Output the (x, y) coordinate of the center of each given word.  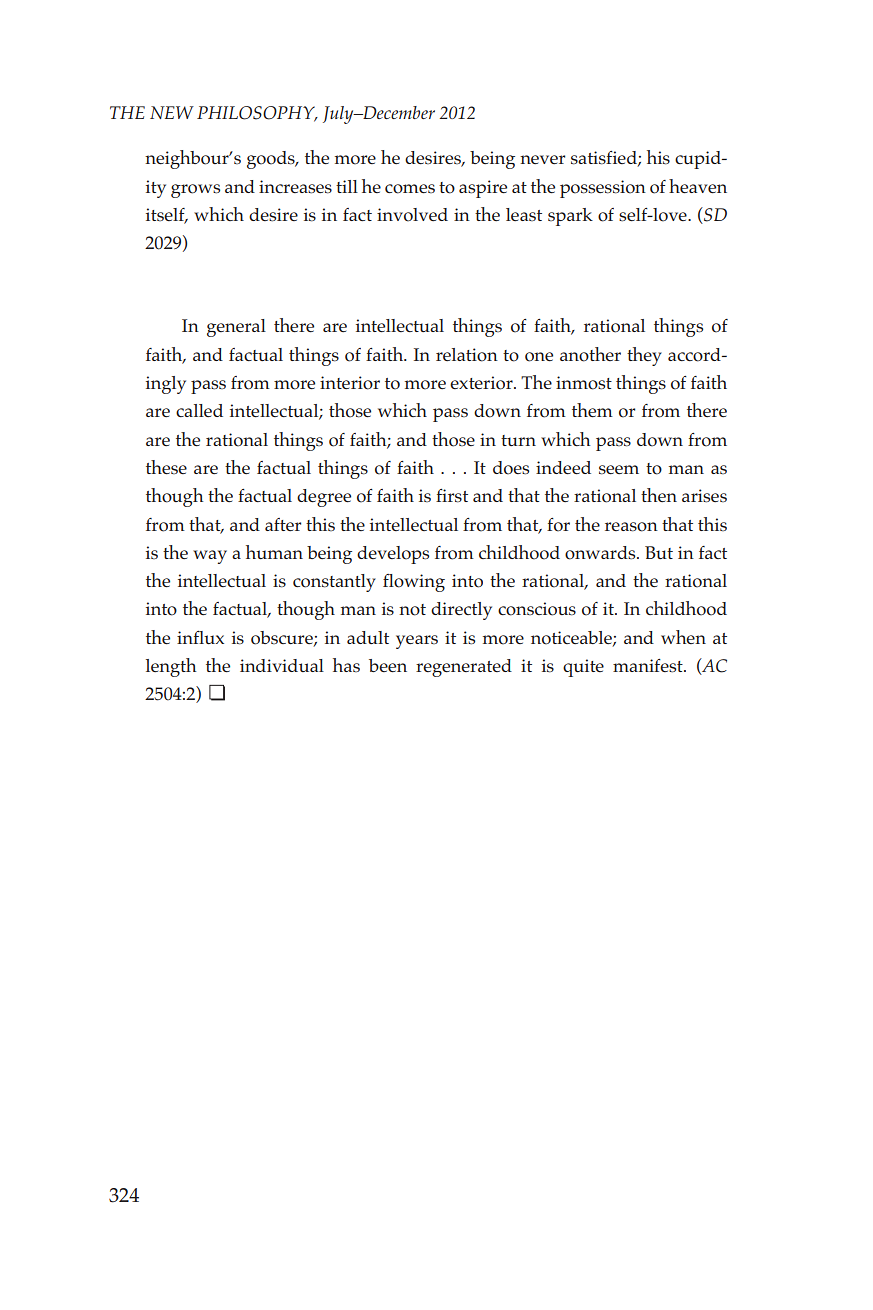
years (417, 642)
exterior (482, 383)
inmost (584, 383)
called (199, 410)
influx (200, 637)
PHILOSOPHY (257, 114)
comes (410, 189)
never (542, 159)
